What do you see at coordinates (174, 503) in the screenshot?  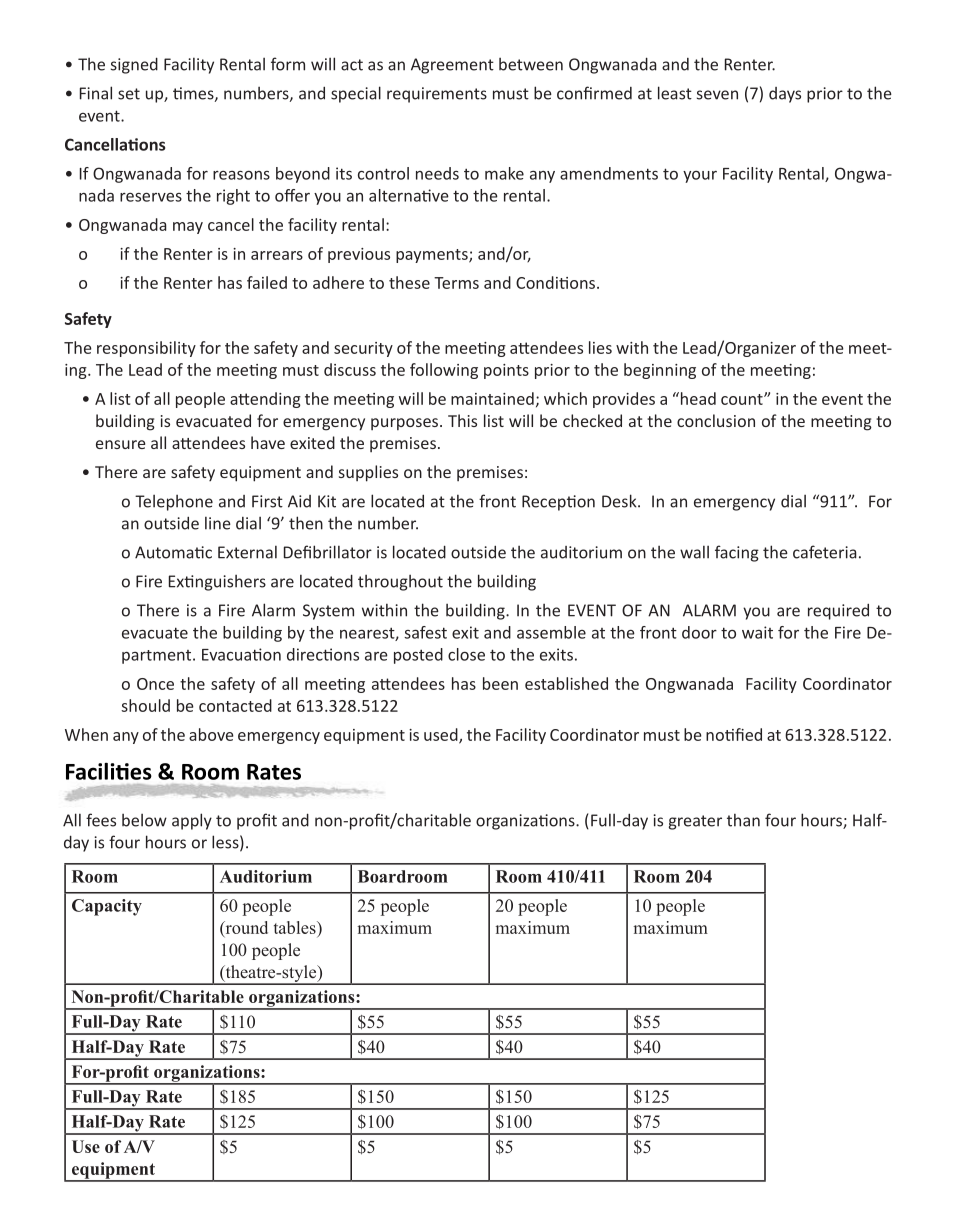 I see `Telephone` at bounding box center [174, 503].
